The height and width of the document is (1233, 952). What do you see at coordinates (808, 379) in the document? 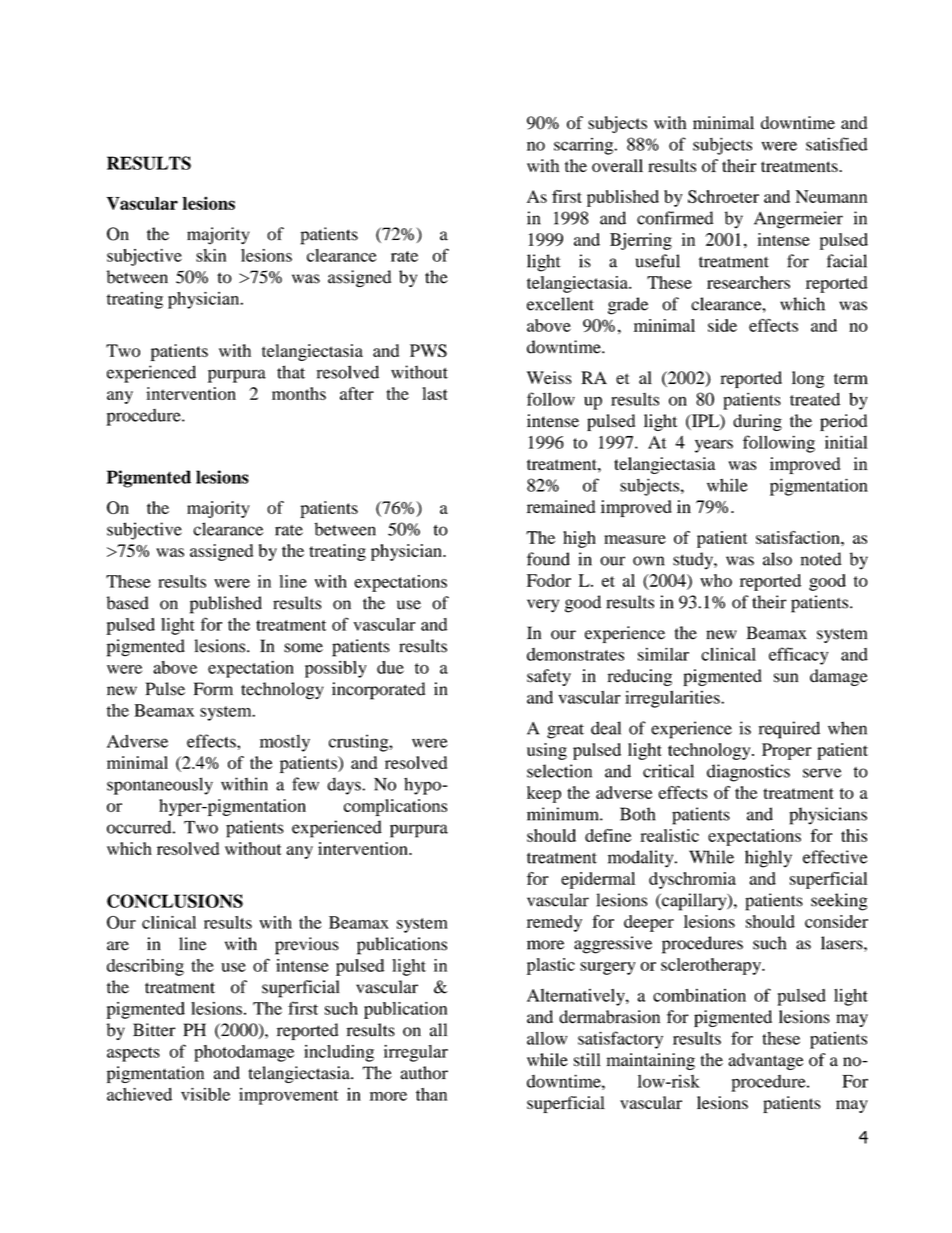
I see `long` at bounding box center [808, 379].
